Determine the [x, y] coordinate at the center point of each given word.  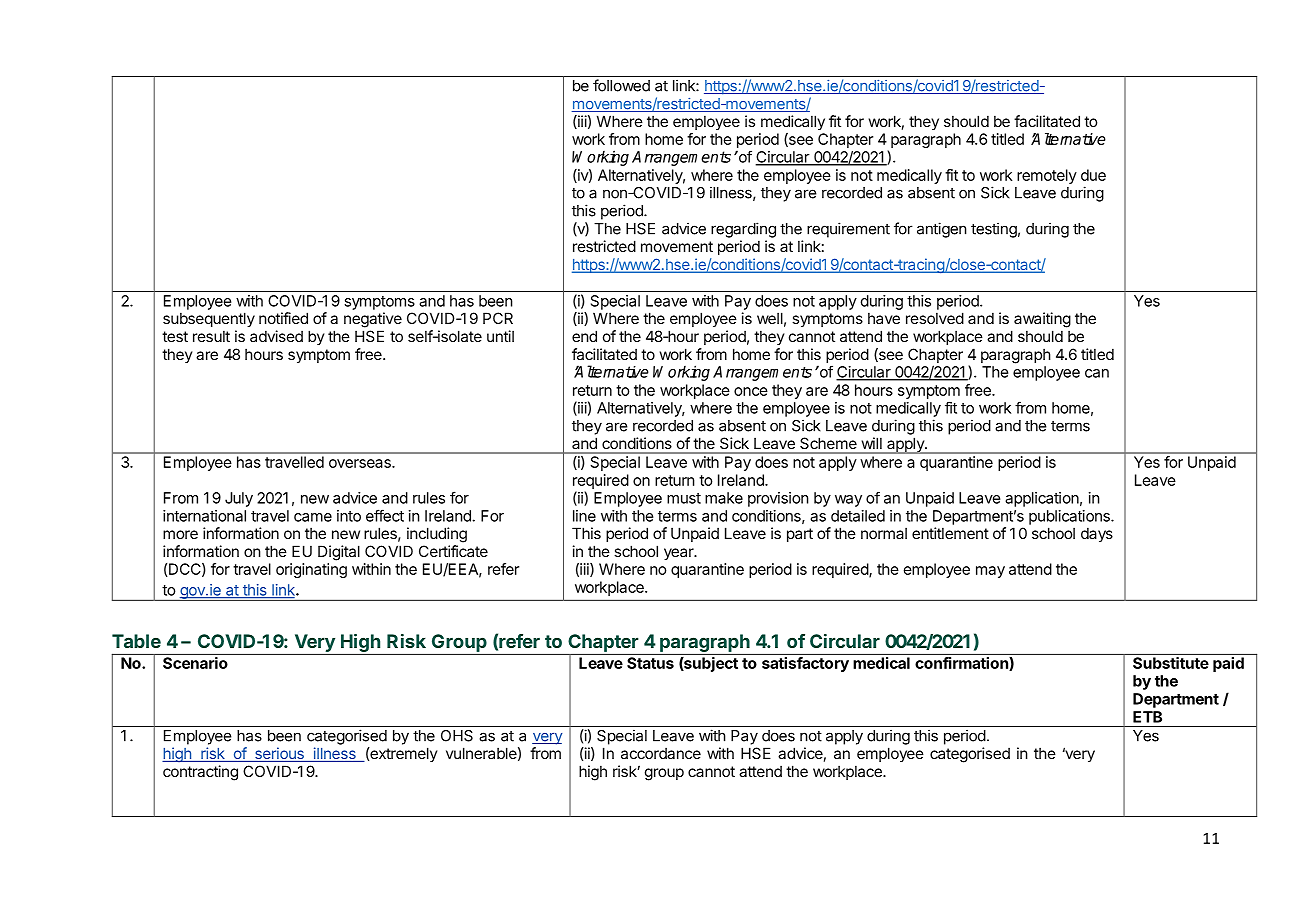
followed [621, 85]
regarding [743, 230]
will [872, 443]
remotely [1047, 176]
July [239, 499]
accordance [661, 753]
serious [279, 754]
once [751, 391]
